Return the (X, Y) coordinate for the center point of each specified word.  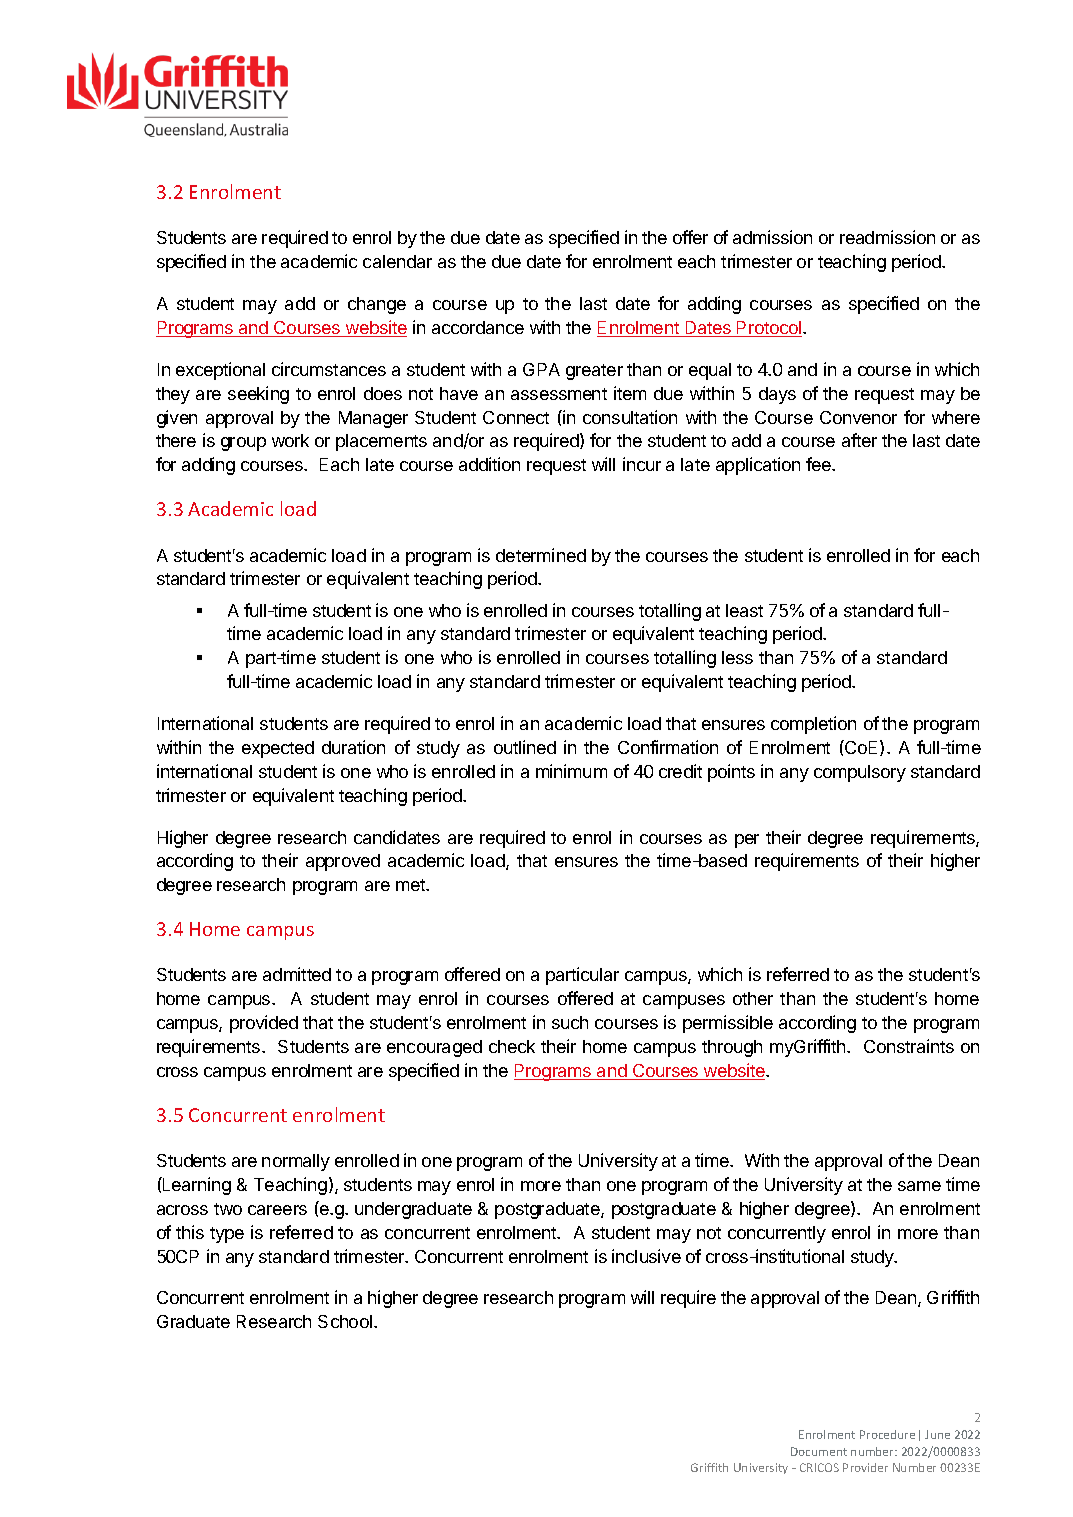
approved (343, 862)
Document (819, 1451)
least (744, 610)
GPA (541, 369)
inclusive (646, 1256)
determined (541, 555)
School (345, 1321)
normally (296, 1162)
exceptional (220, 371)
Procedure (887, 1434)
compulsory (860, 773)
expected (278, 749)
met (411, 885)
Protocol (768, 329)
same (919, 1186)
